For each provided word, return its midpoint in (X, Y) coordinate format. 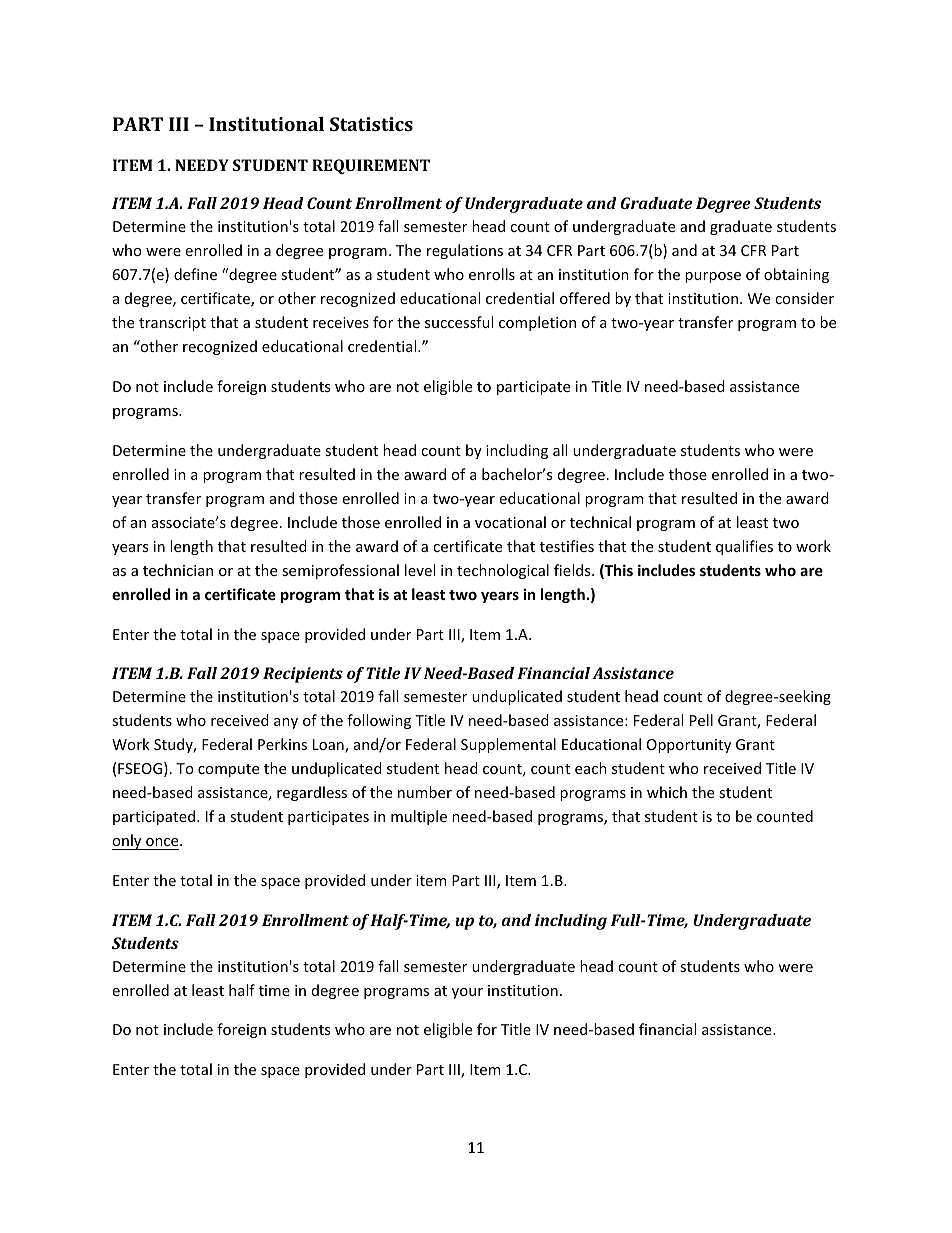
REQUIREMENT (371, 166)
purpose (713, 277)
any (286, 723)
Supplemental (508, 745)
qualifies (744, 547)
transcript (172, 324)
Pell (701, 720)
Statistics (371, 124)
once (162, 844)
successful (459, 322)
